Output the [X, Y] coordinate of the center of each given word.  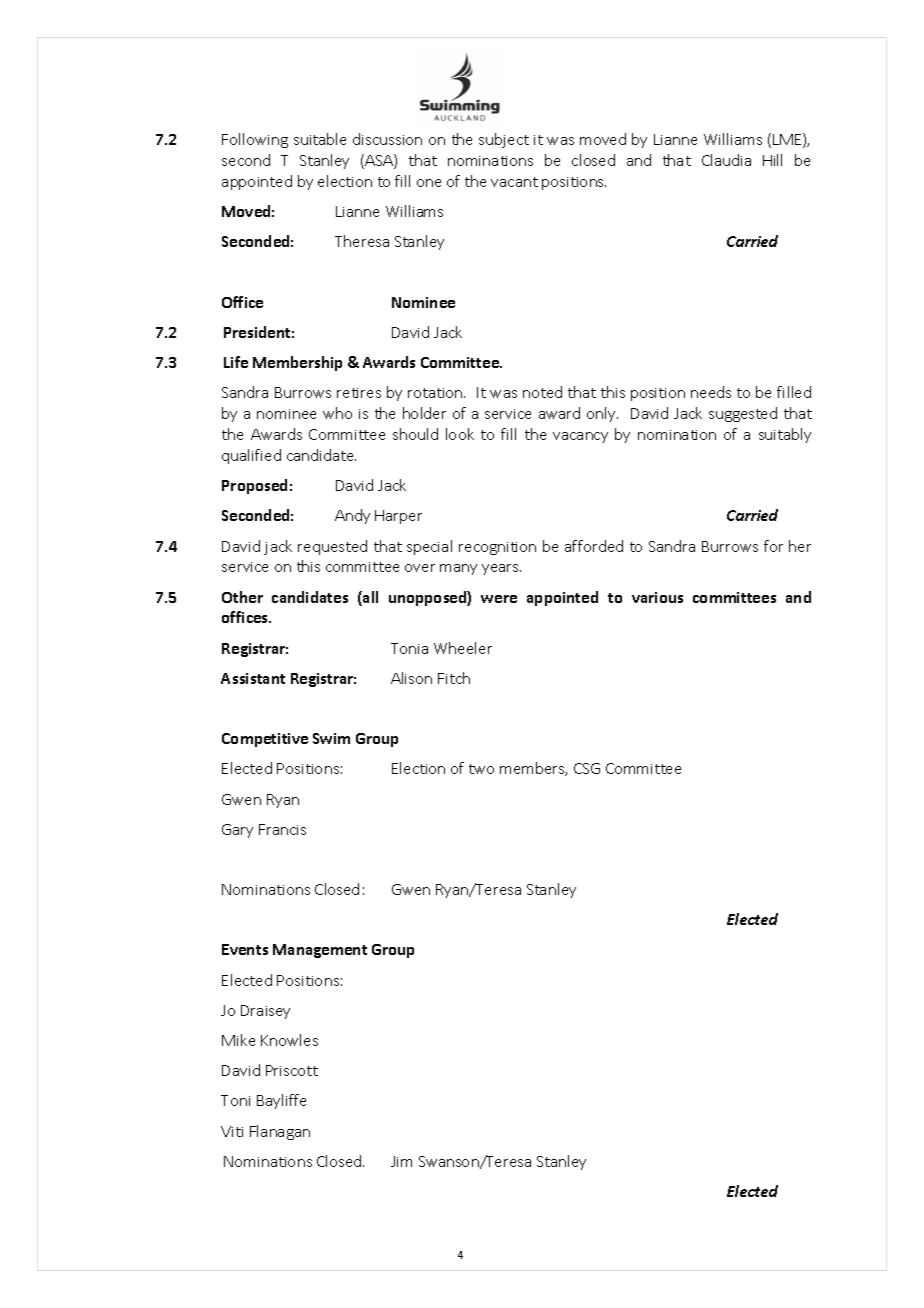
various [657, 597]
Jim [401, 1161]
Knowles [289, 1040]
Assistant [253, 678]
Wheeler [463, 648]
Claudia [726, 160]
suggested [743, 414]
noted [542, 392]
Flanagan [280, 1132]
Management [320, 951]
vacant [514, 182]
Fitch [454, 678]
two [481, 769]
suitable [320, 139]
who [337, 413]
